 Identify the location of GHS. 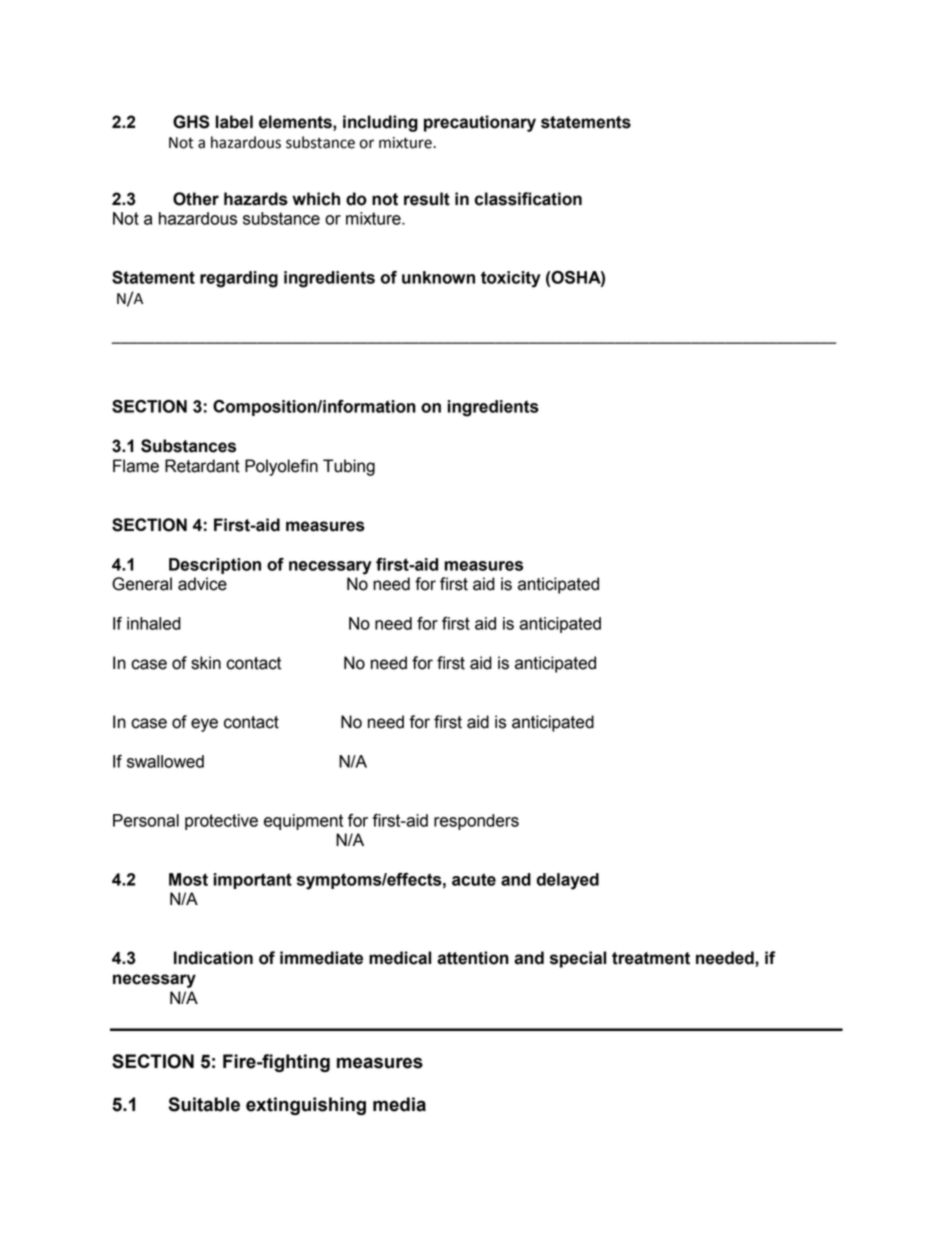
(191, 122).
